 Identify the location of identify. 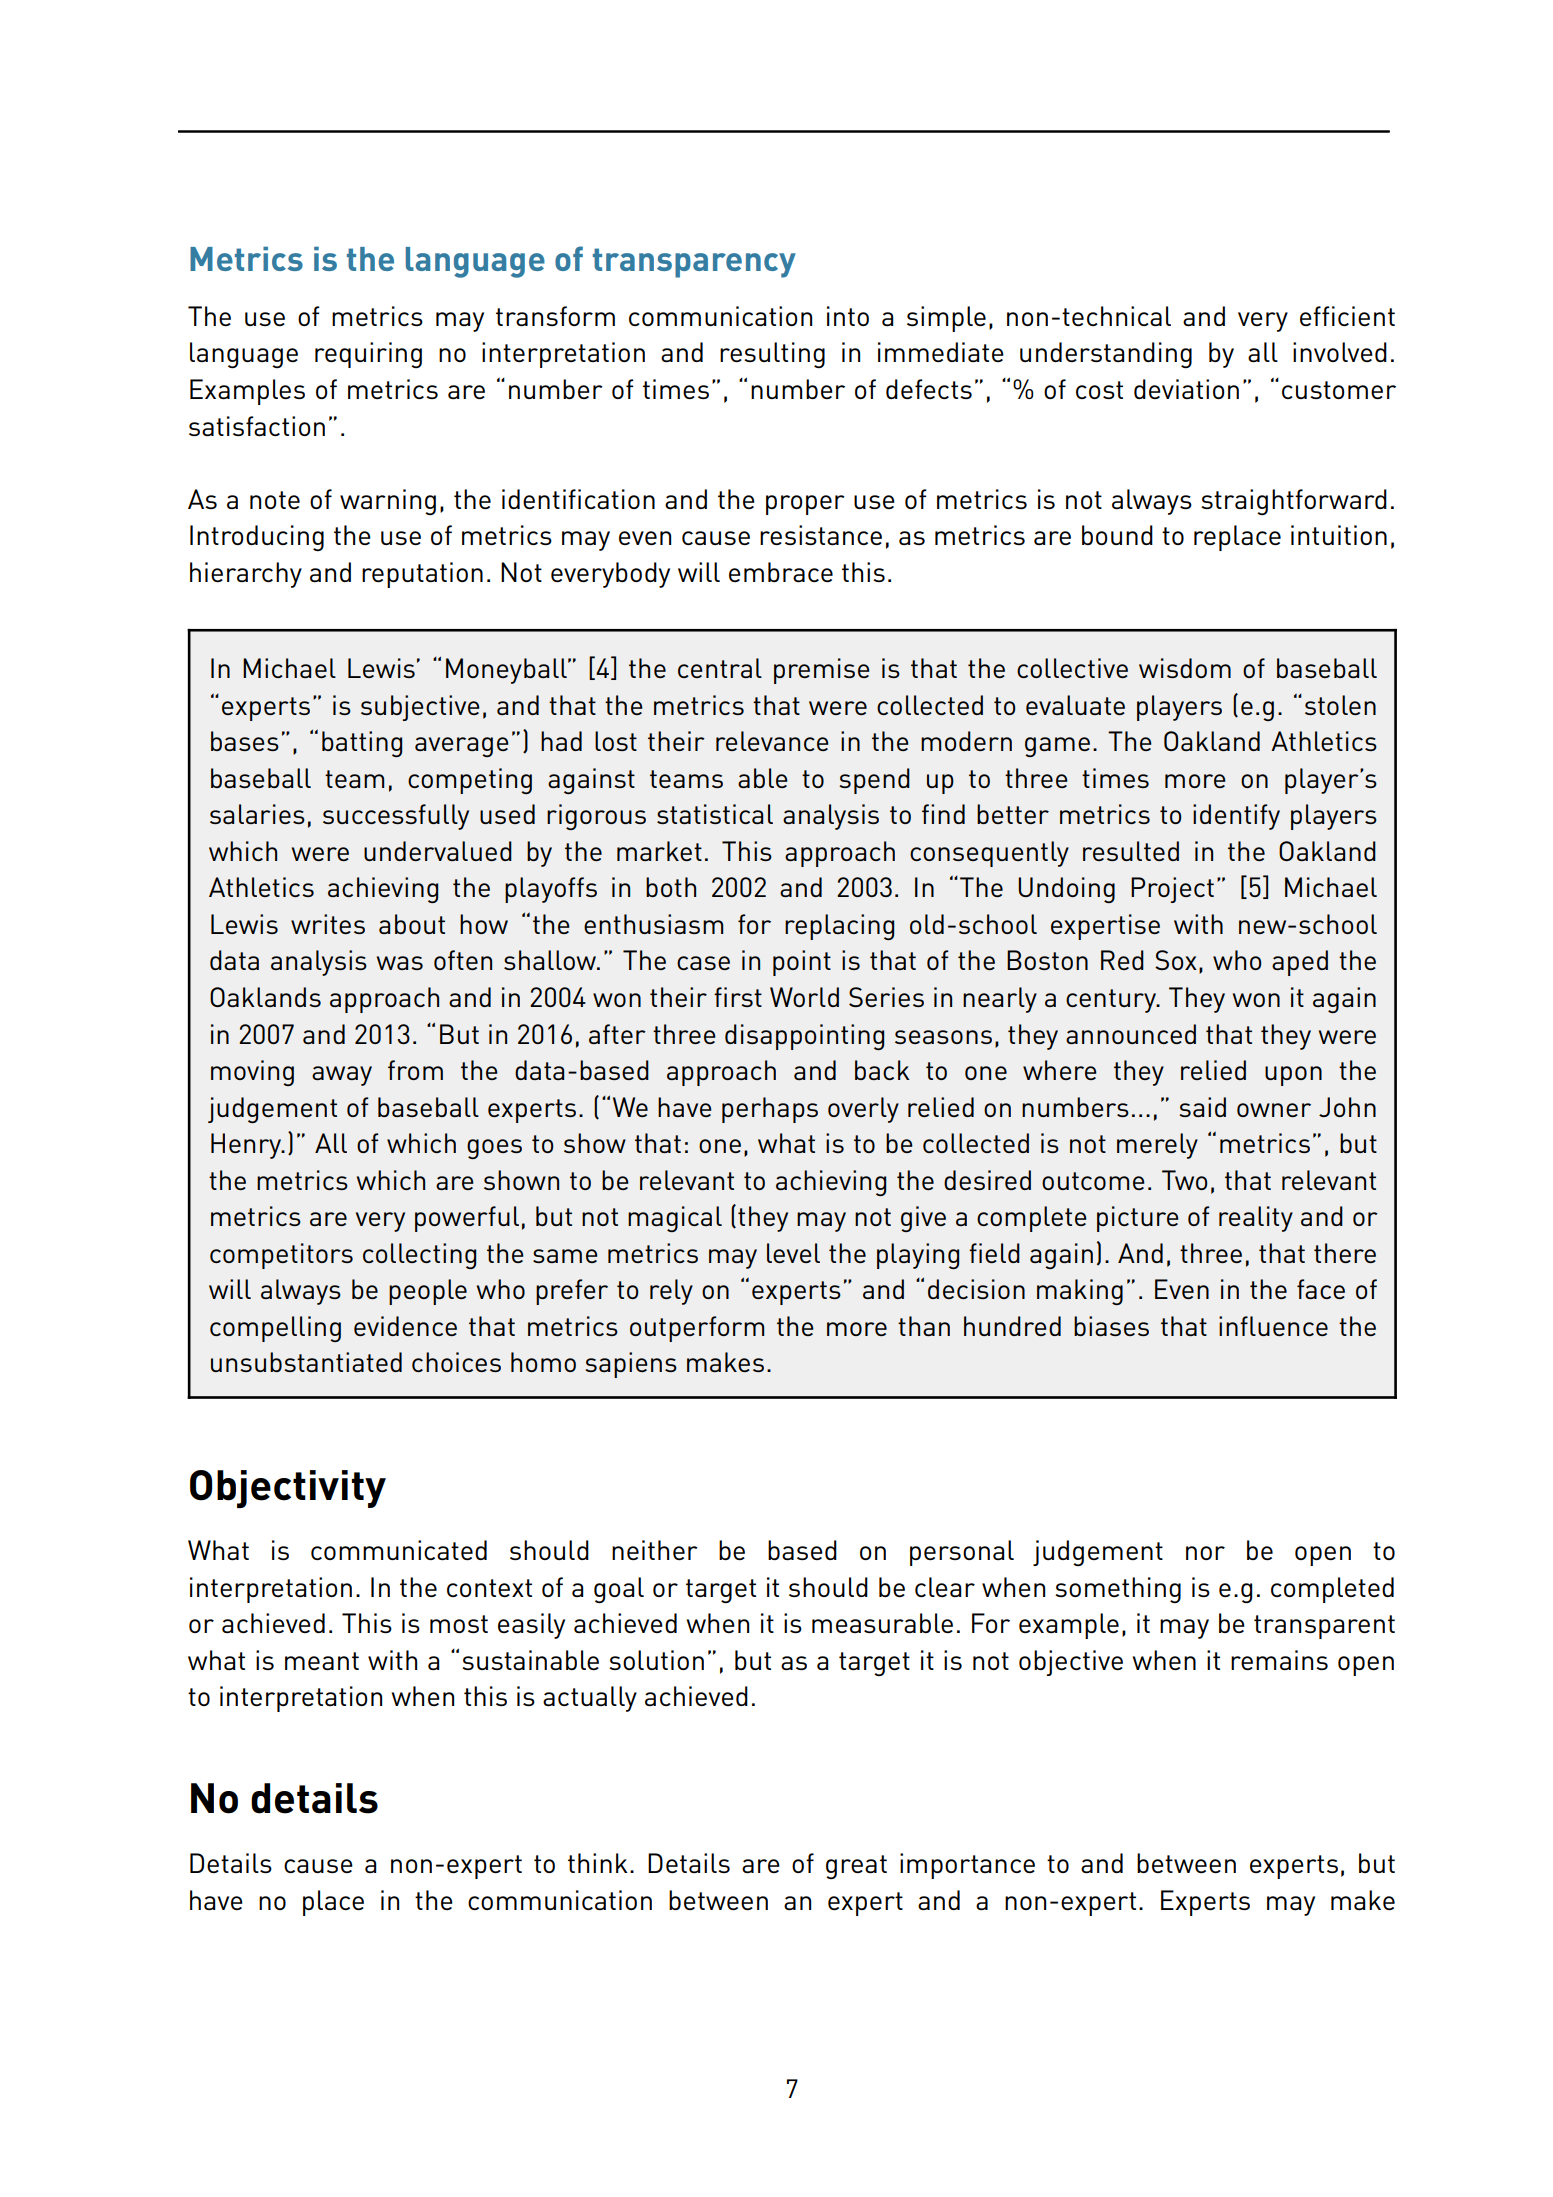
(1236, 817).
